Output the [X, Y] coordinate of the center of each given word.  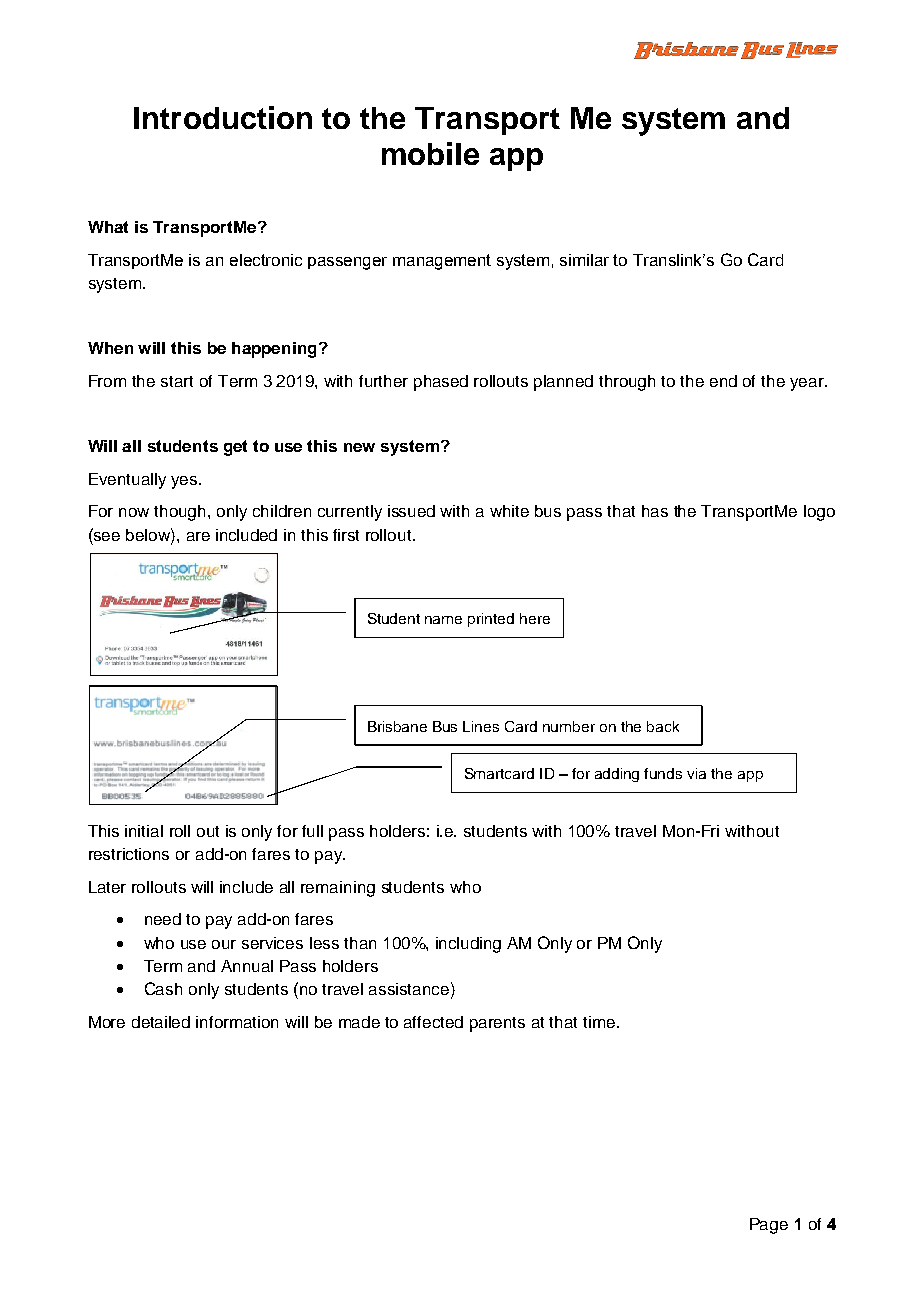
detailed [161, 1022]
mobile [430, 153]
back [663, 726]
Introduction [223, 117]
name [443, 620]
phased [441, 383]
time [600, 1022]
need [163, 919]
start [177, 381]
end [723, 381]
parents [497, 1024]
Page [769, 1226]
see [106, 535]
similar [584, 260]
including [468, 945]
